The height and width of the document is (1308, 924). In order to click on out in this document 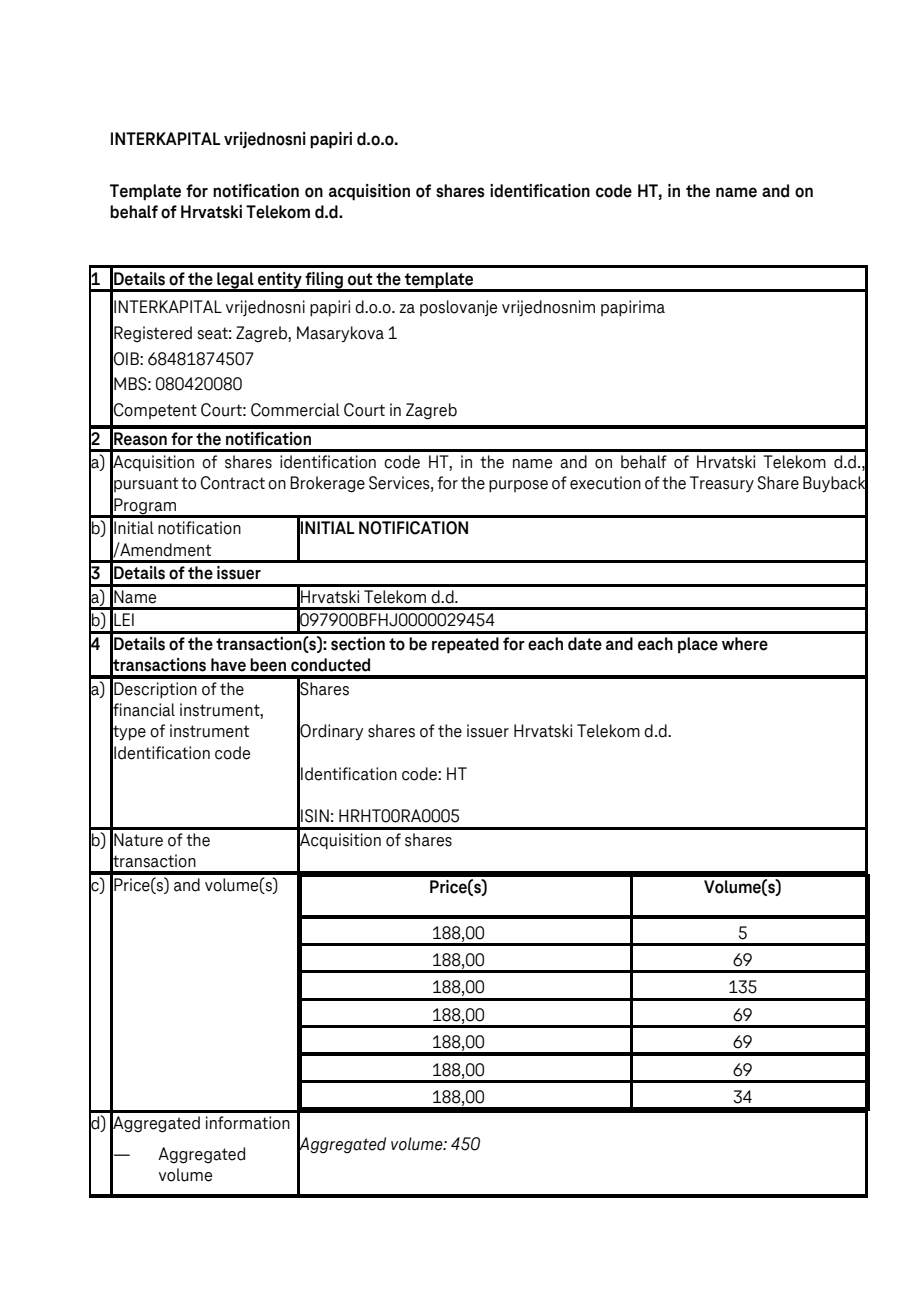, I will do `click(360, 279)`.
